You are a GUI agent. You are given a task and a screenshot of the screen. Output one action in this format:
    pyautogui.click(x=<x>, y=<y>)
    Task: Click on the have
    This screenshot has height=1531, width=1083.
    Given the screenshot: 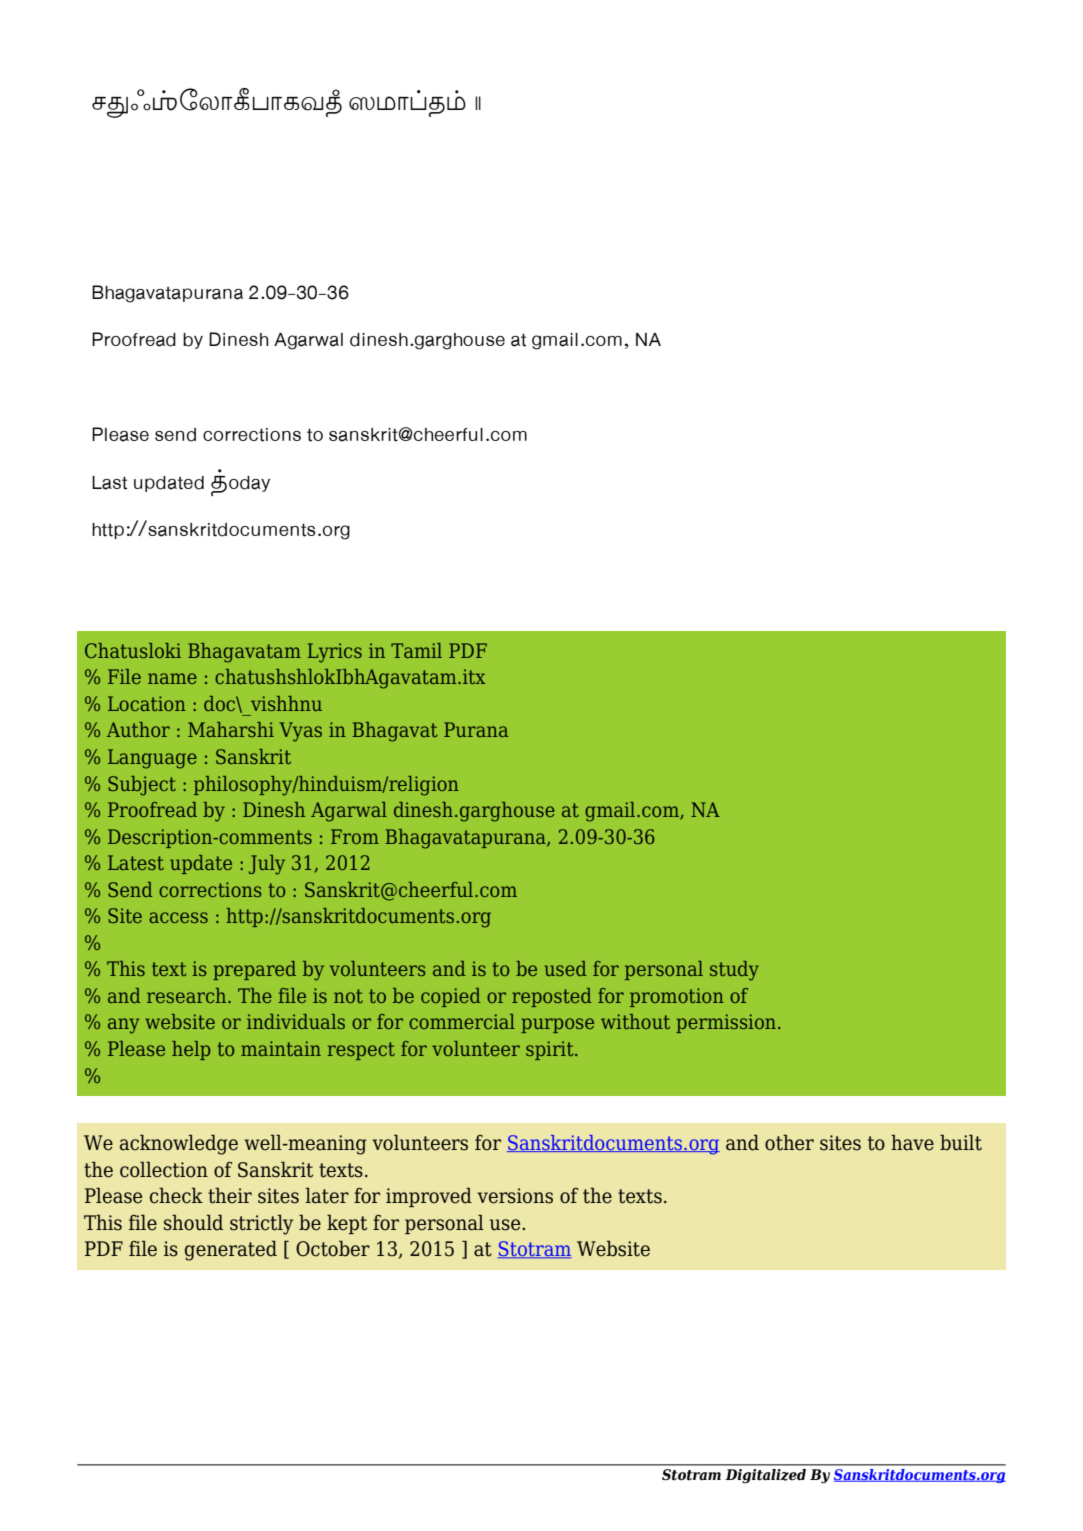 What is the action you would take?
    pyautogui.click(x=912, y=1142)
